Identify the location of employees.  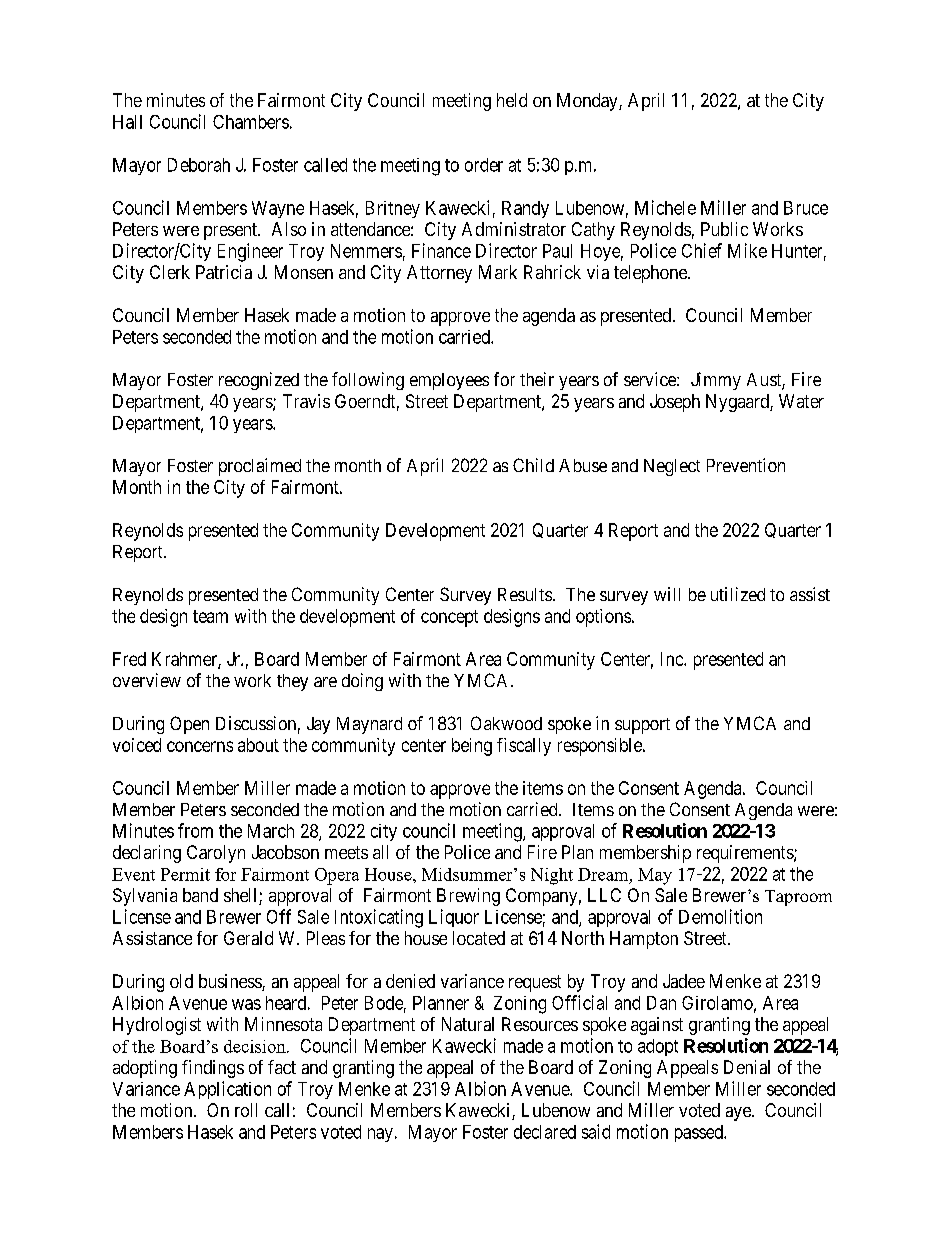
(449, 381).
